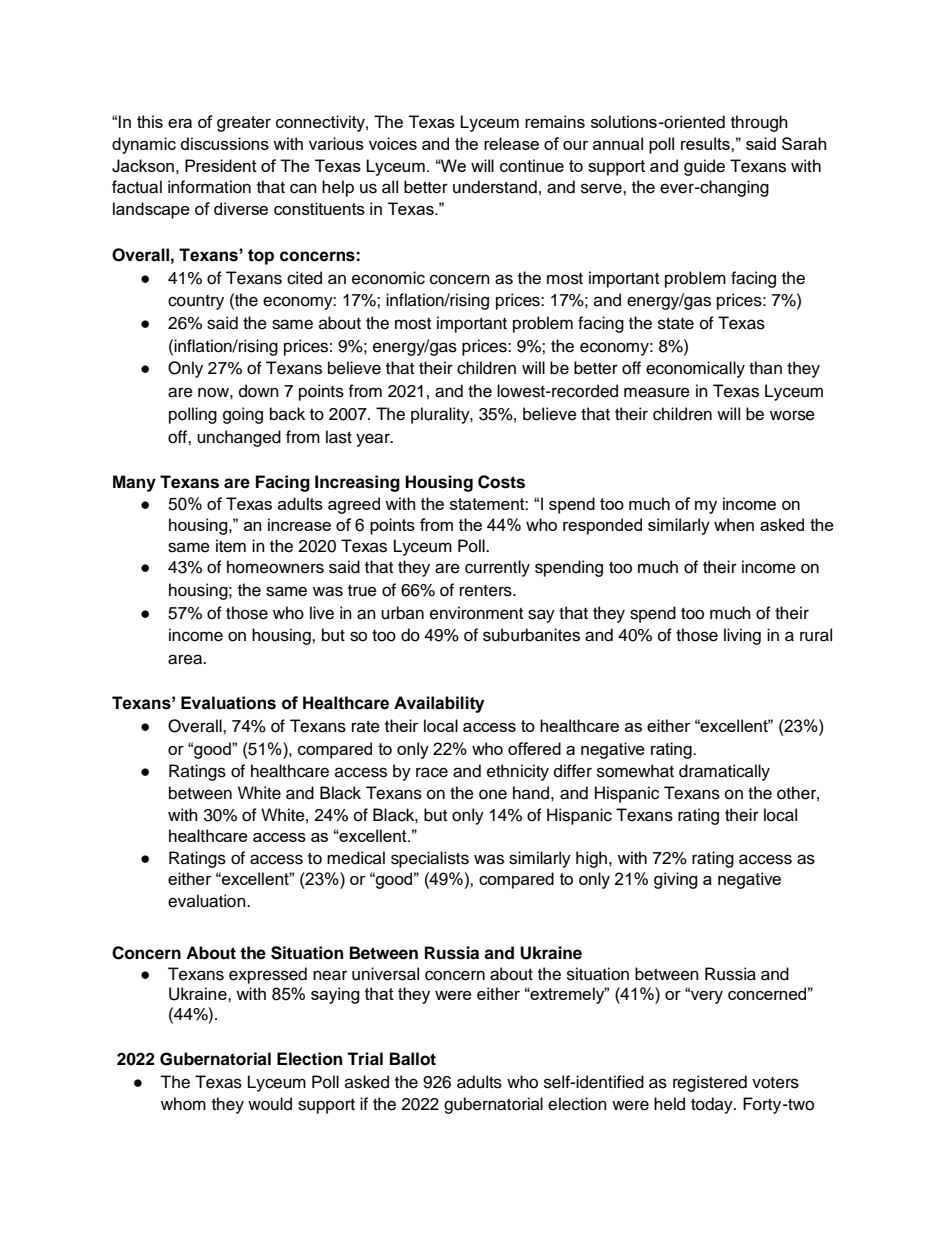 The image size is (952, 1233). What do you see at coordinates (259, 391) in the document?
I see `down` at bounding box center [259, 391].
